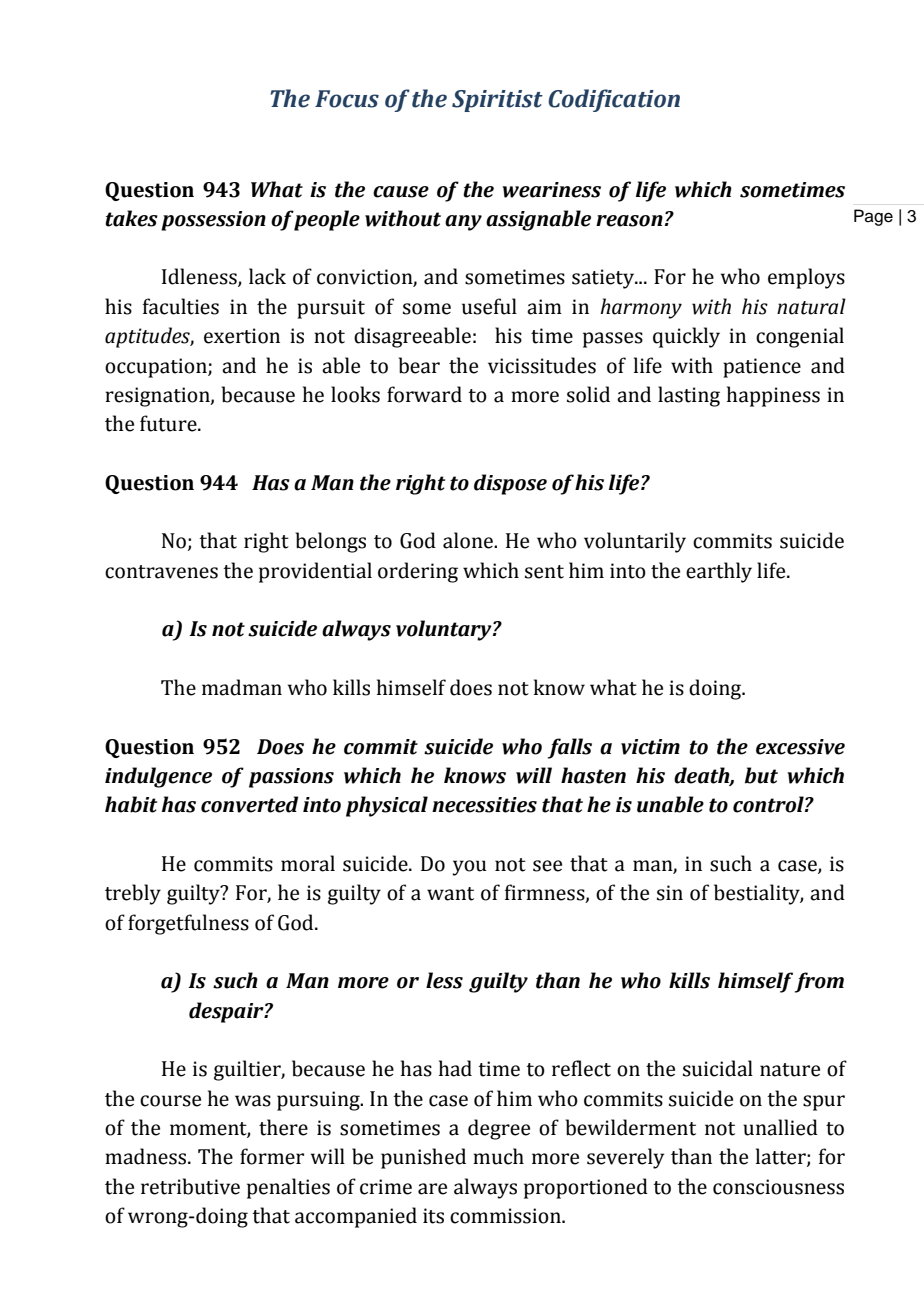 The image size is (924, 1308). I want to click on Page, so click(873, 217).
